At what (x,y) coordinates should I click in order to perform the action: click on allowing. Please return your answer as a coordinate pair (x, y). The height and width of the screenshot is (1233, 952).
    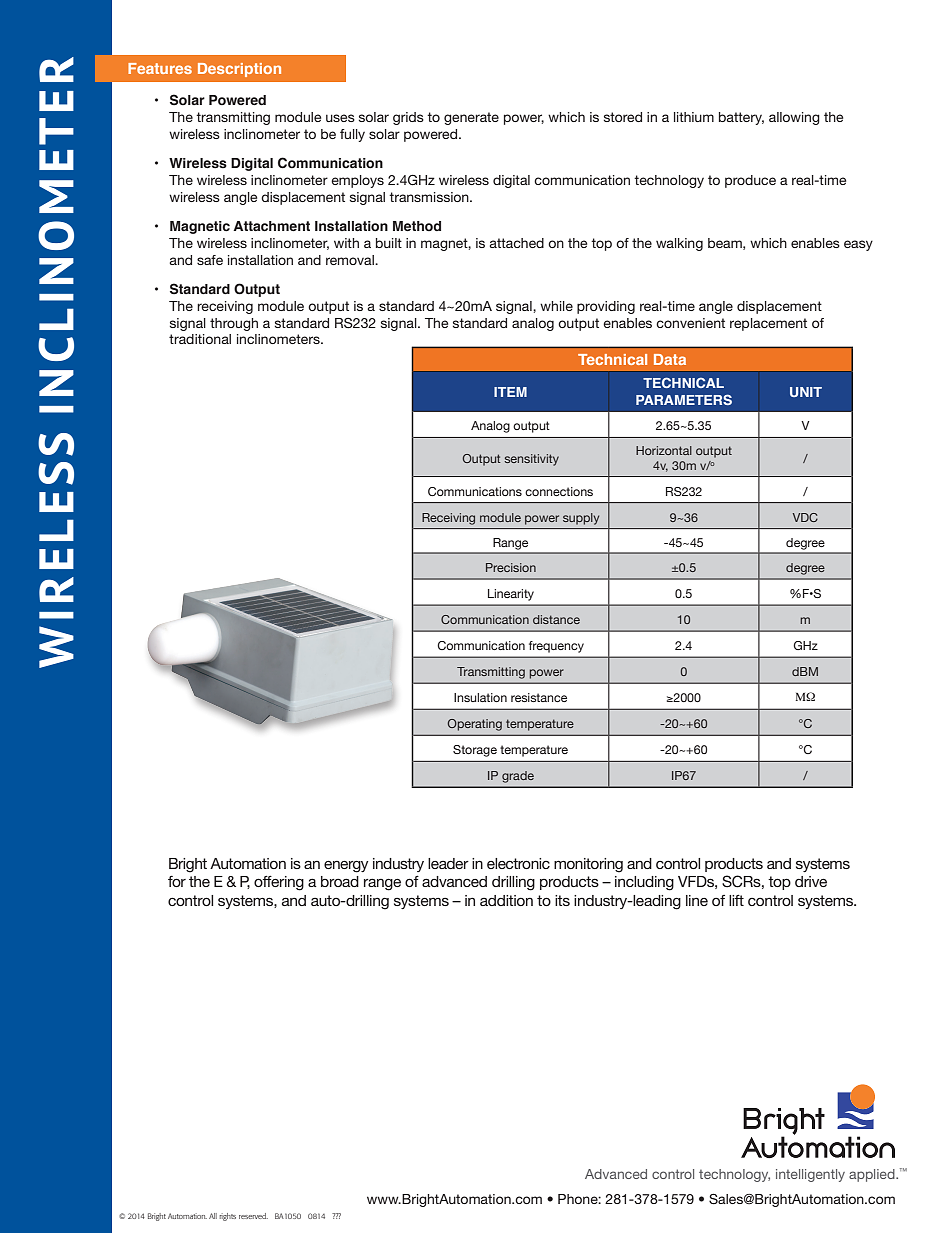
    Looking at the image, I should click on (794, 118).
